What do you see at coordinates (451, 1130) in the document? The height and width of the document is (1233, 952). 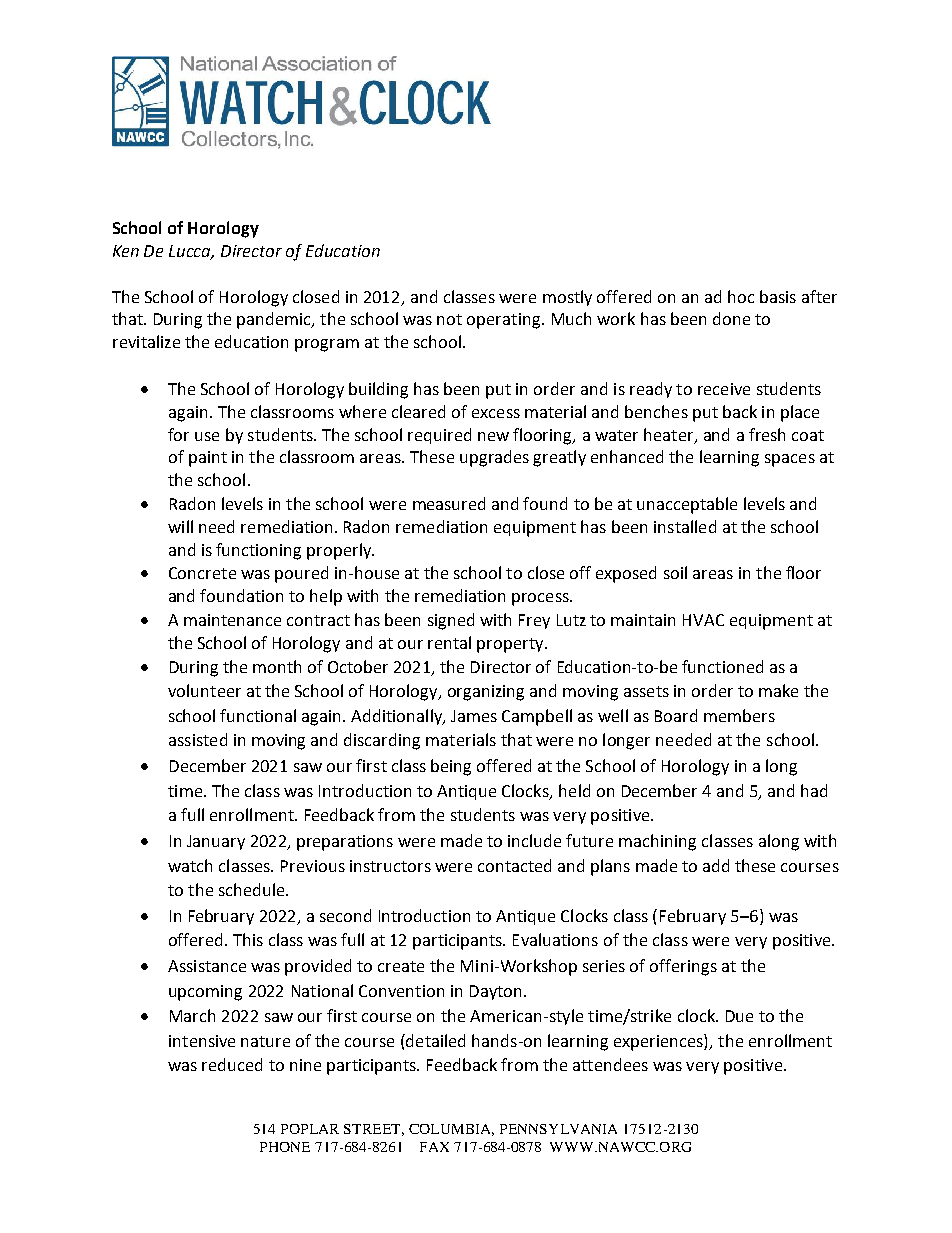 I see `COLUMBIA` at bounding box center [451, 1130].
